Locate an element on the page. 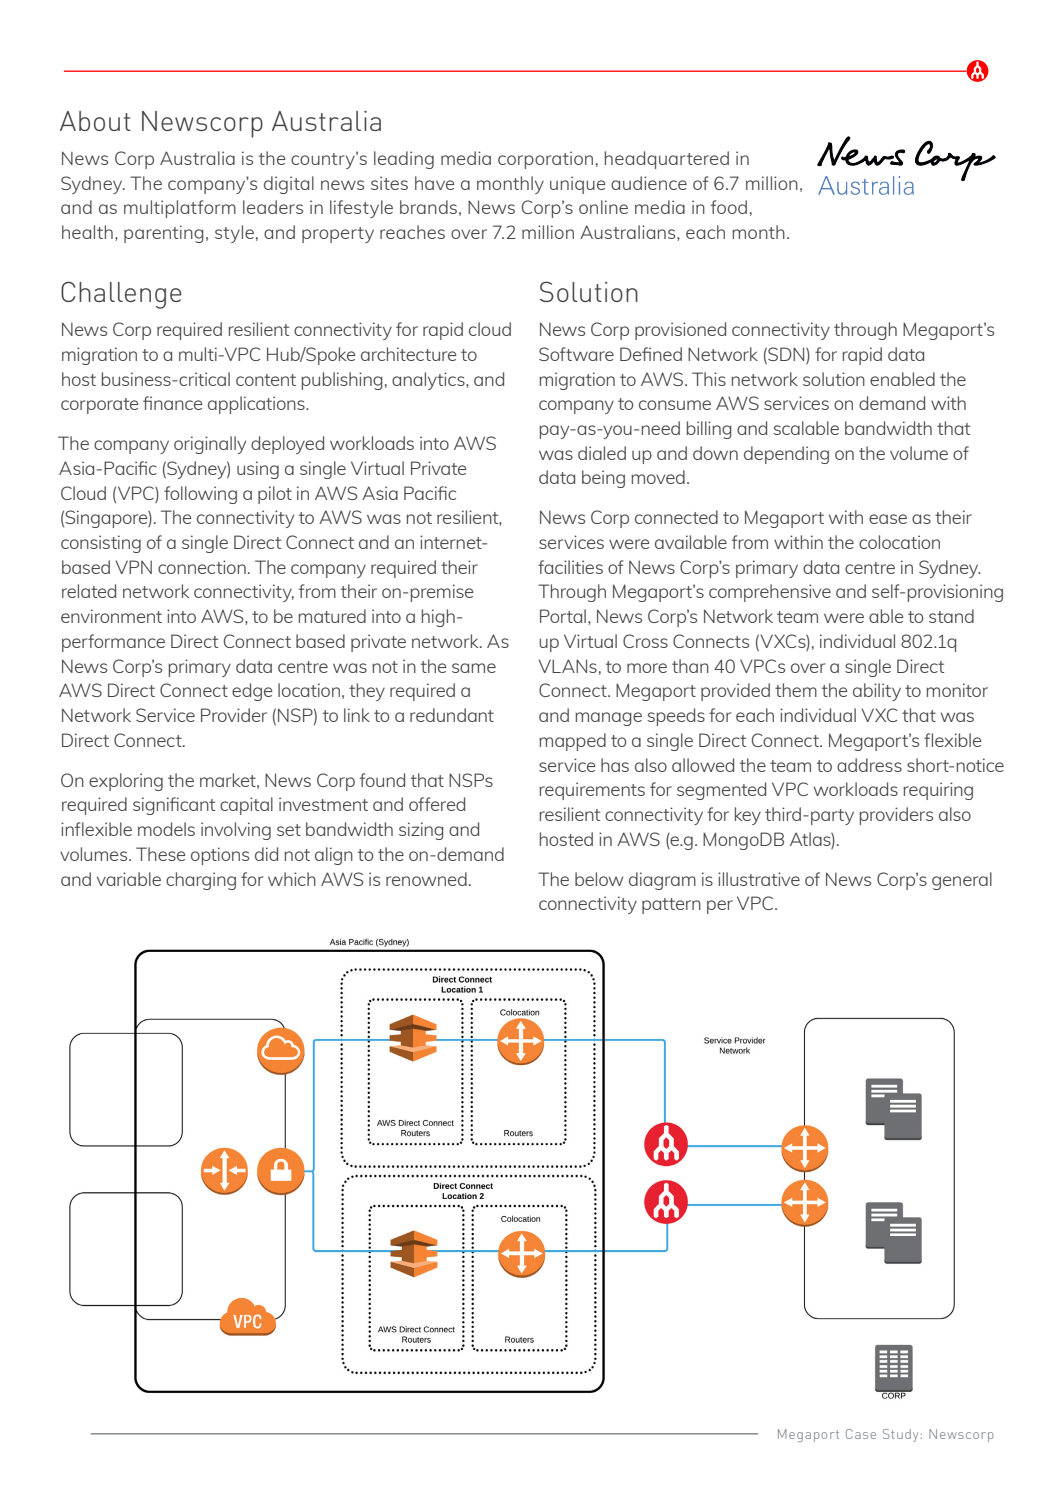  food is located at coordinates (729, 207).
